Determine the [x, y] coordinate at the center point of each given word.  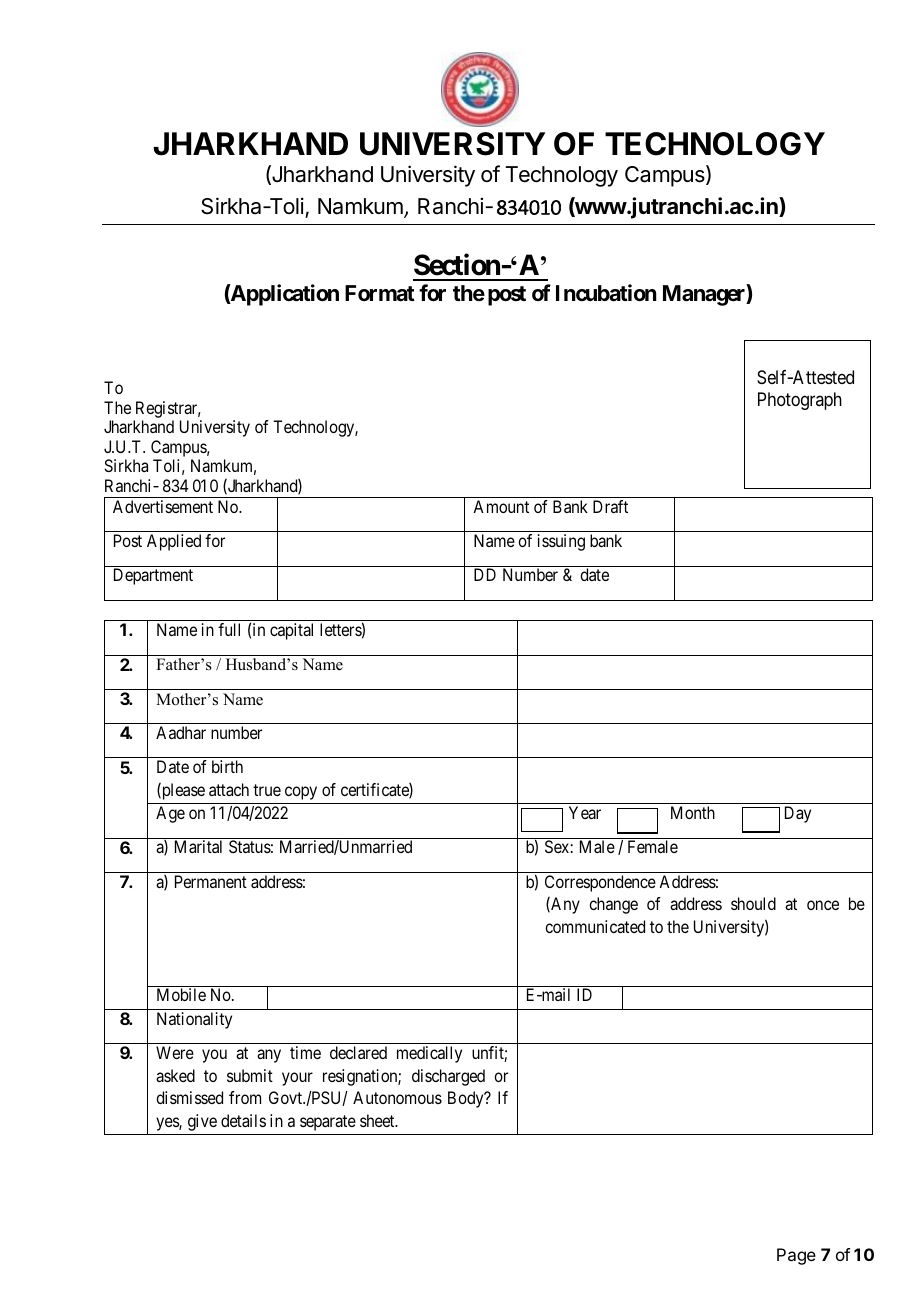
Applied [174, 542]
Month [693, 812]
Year [585, 812]
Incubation [606, 293]
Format [380, 293]
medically [429, 1054]
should [753, 903]
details [243, 1120]
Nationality [194, 1020]
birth [227, 766]
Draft [610, 506]
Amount [501, 506]
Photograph [800, 401]
